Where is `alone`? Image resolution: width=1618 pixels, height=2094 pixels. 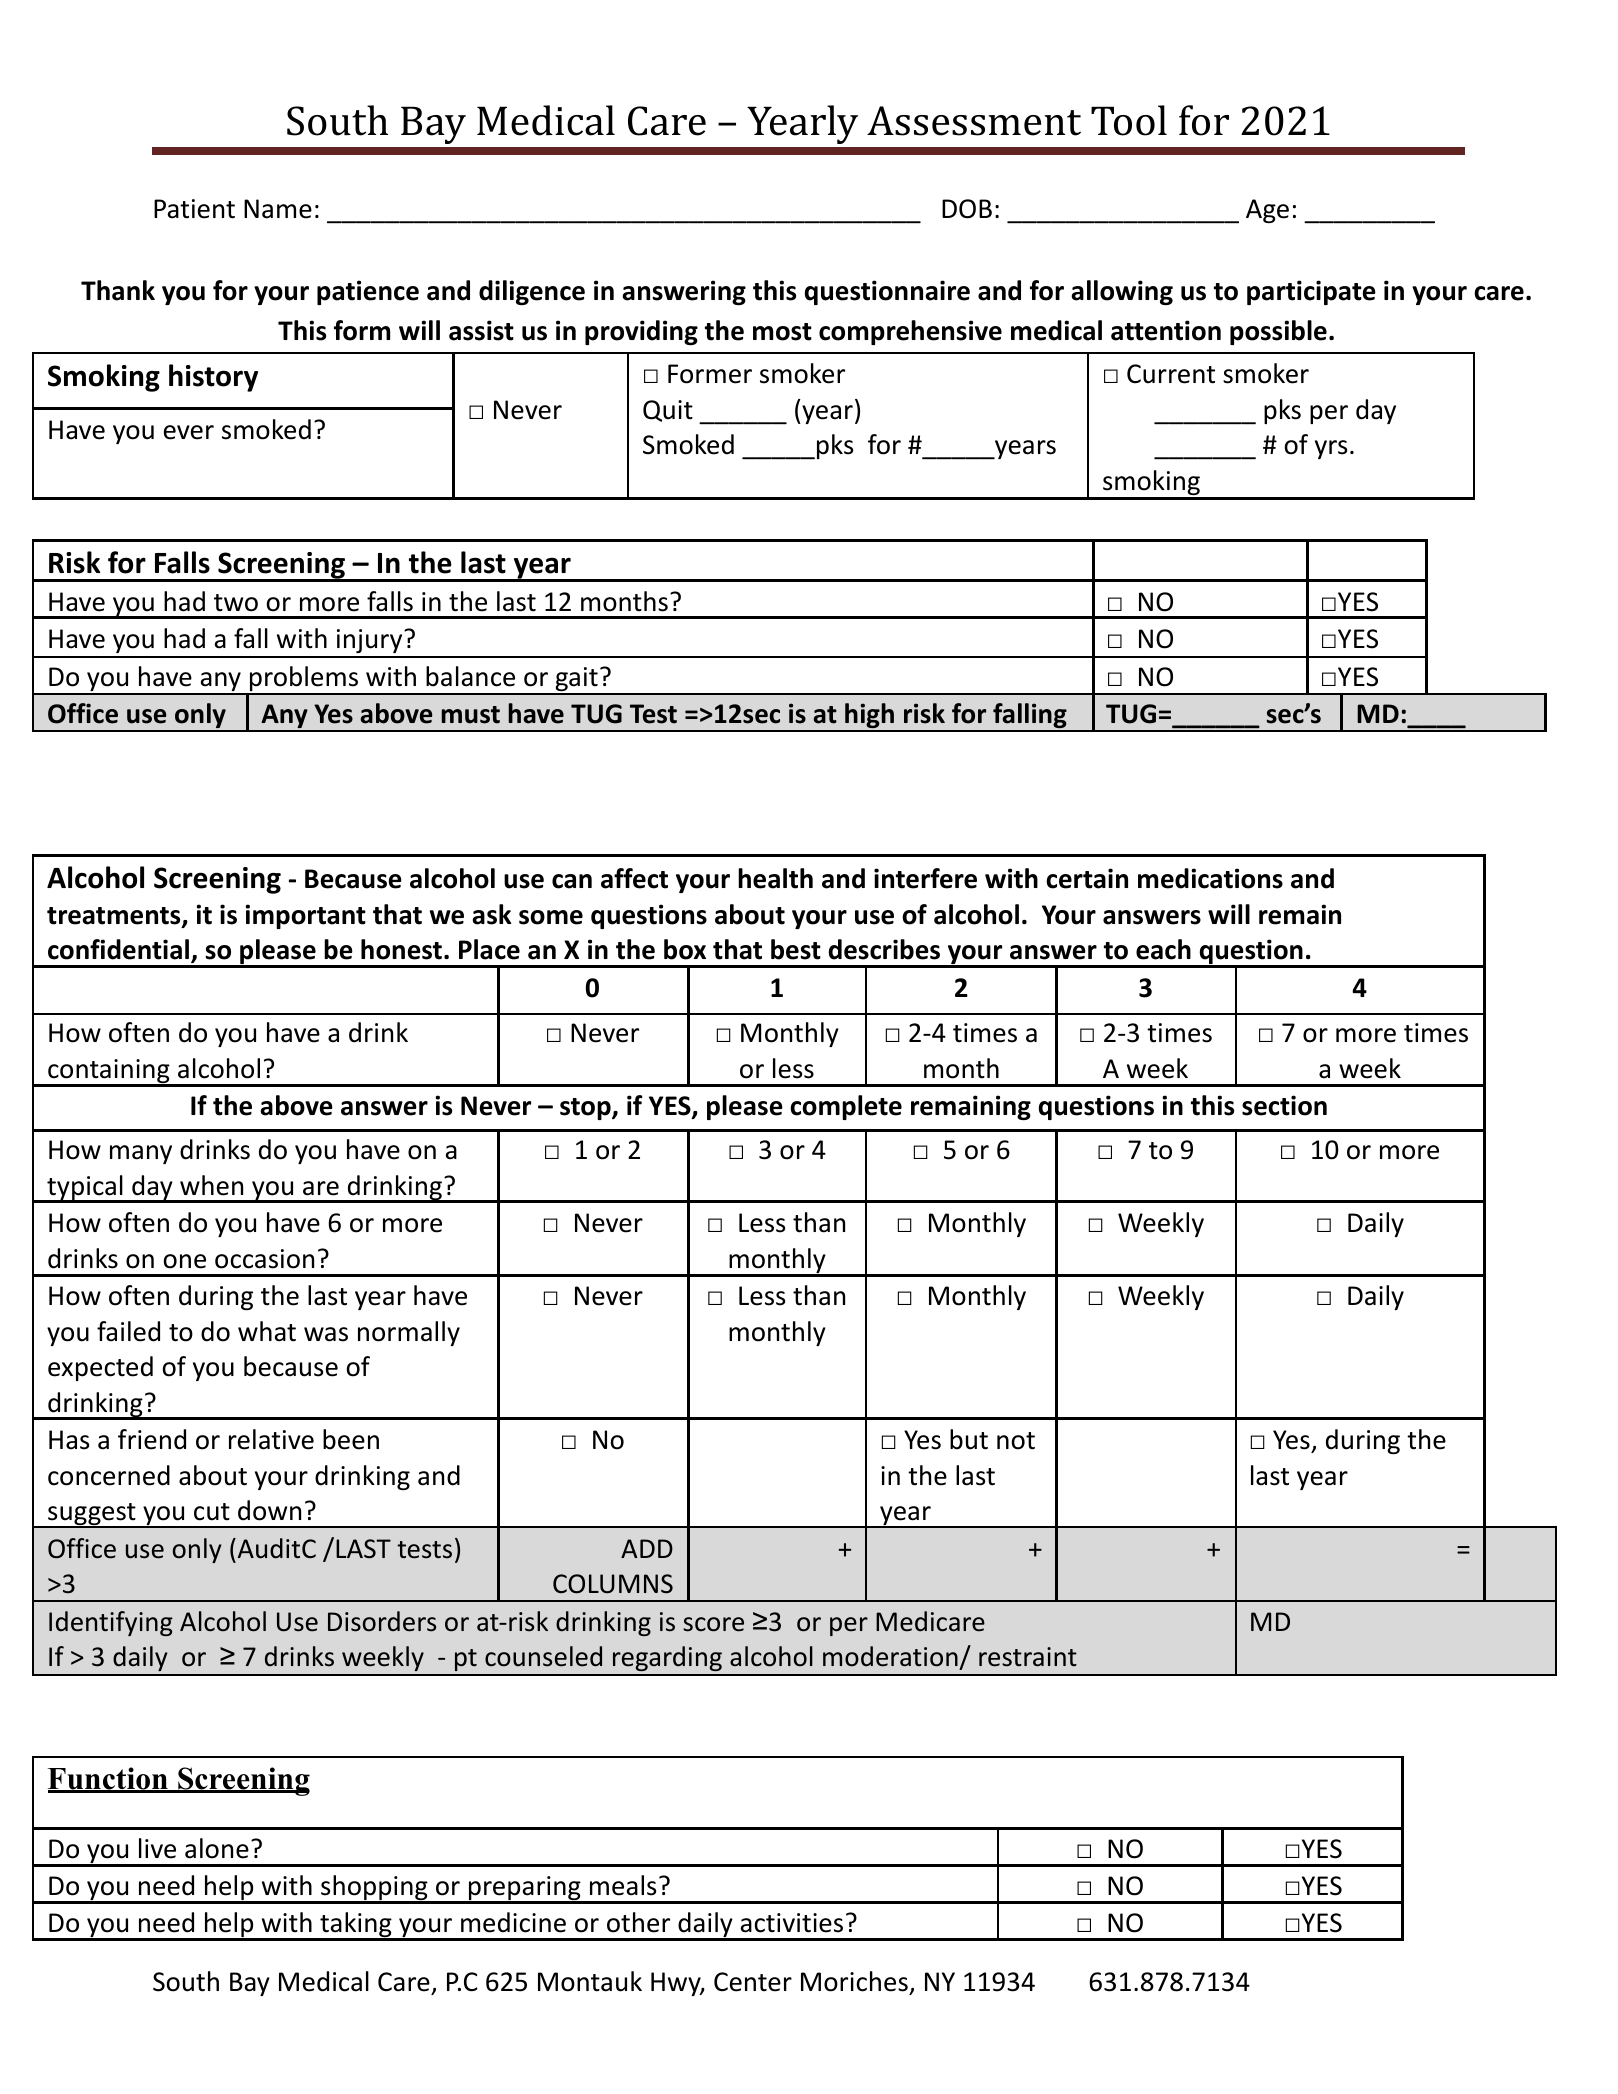
alone is located at coordinates (217, 1848).
